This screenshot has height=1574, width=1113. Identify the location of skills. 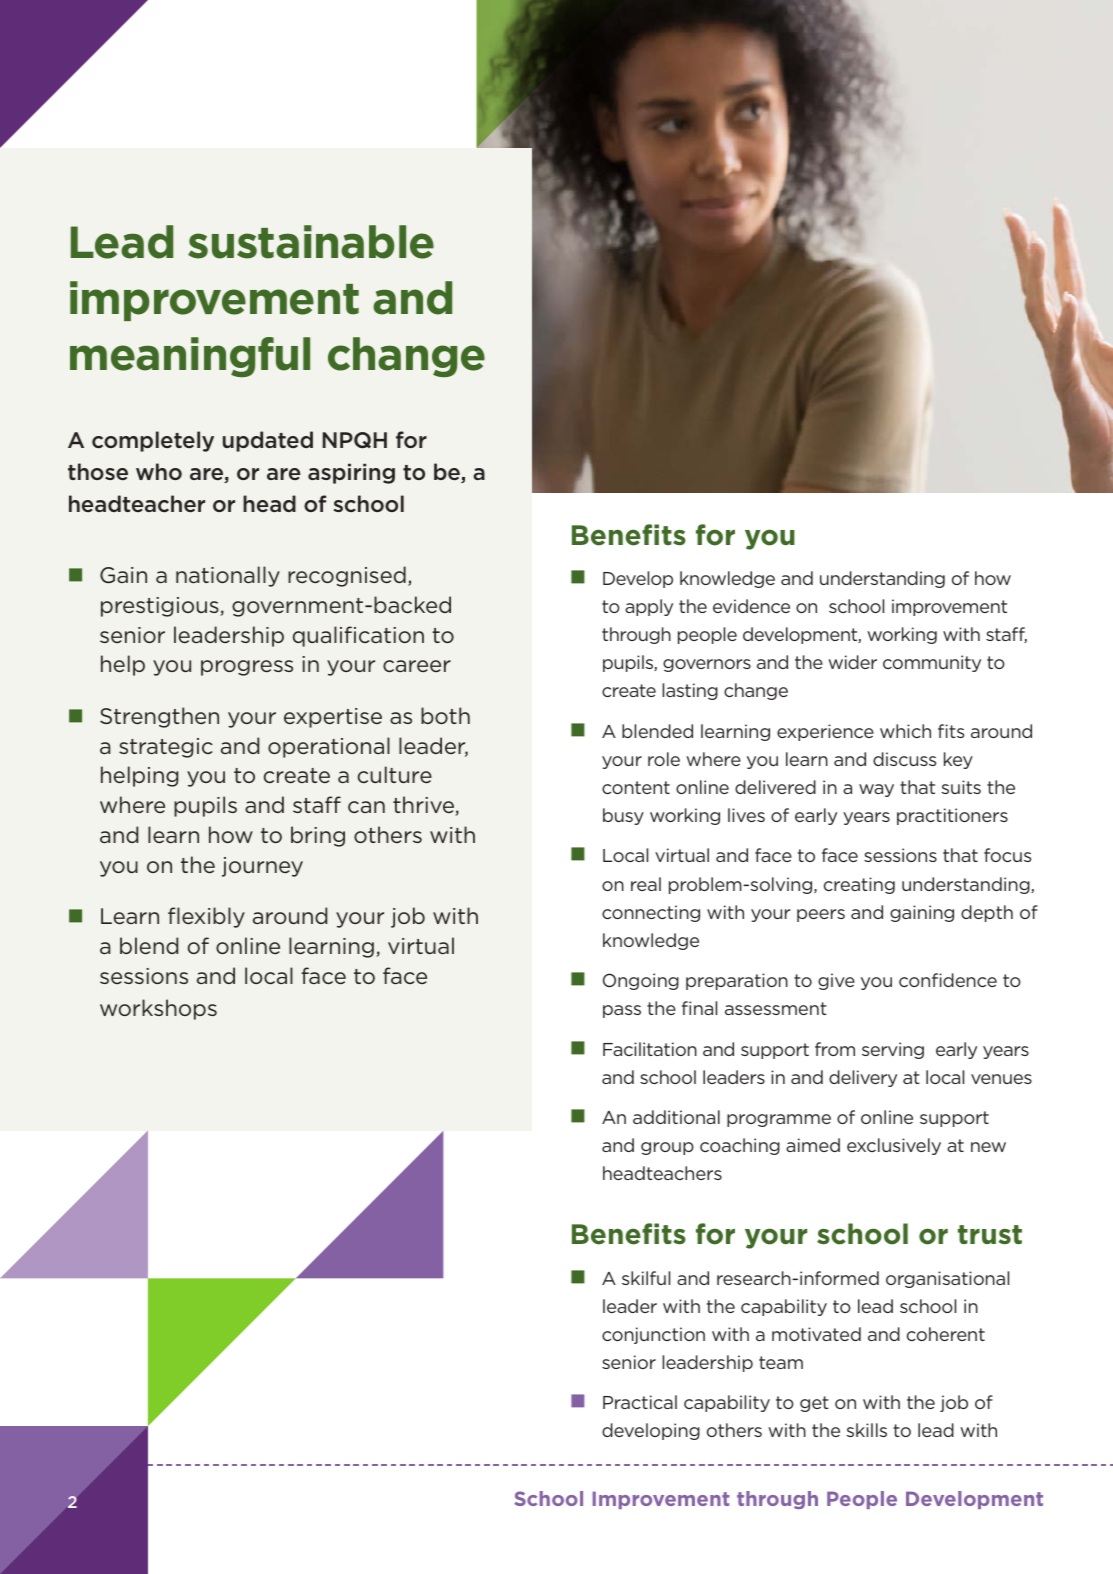
(867, 1430).
